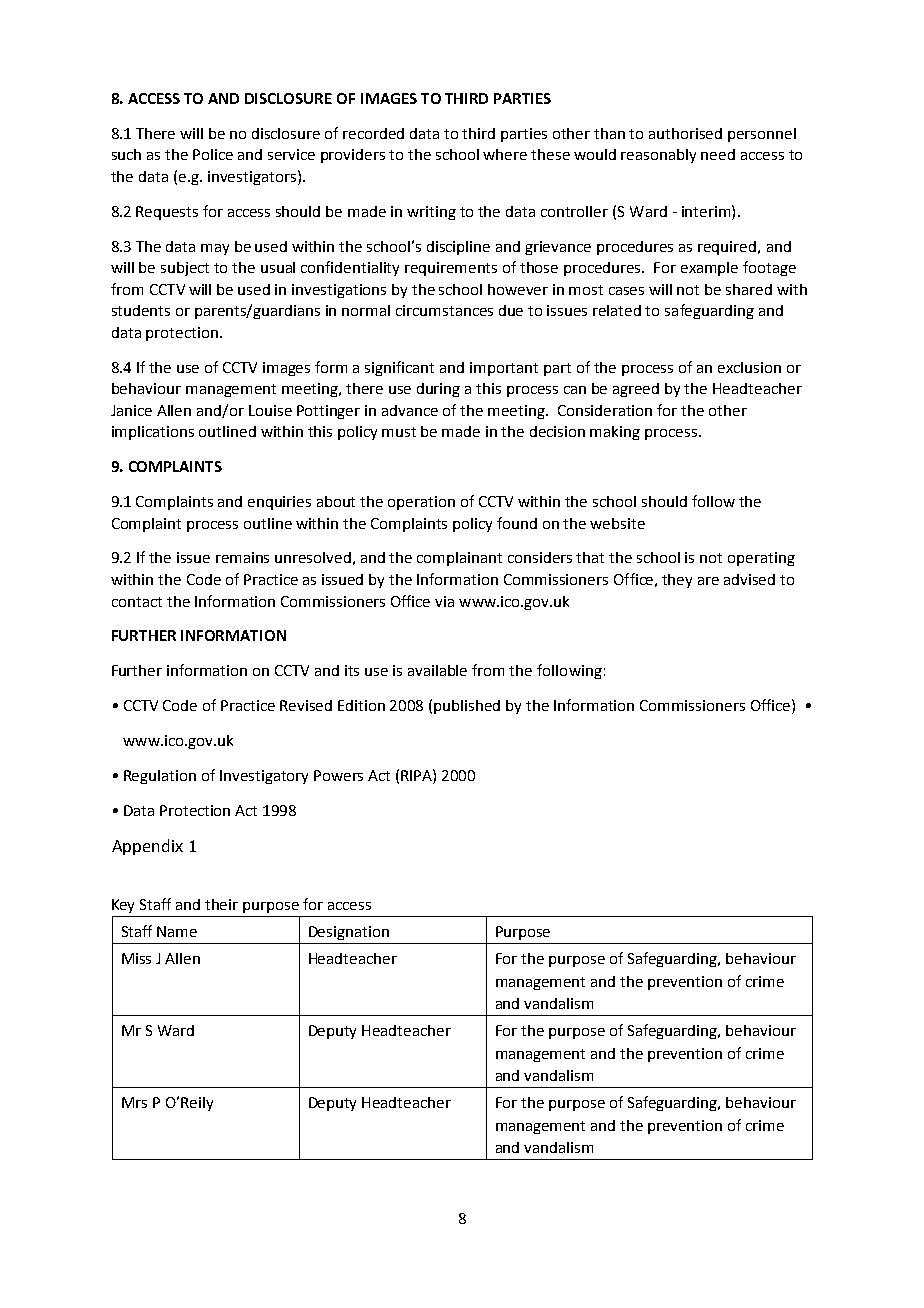  I want to click on during, so click(438, 390).
